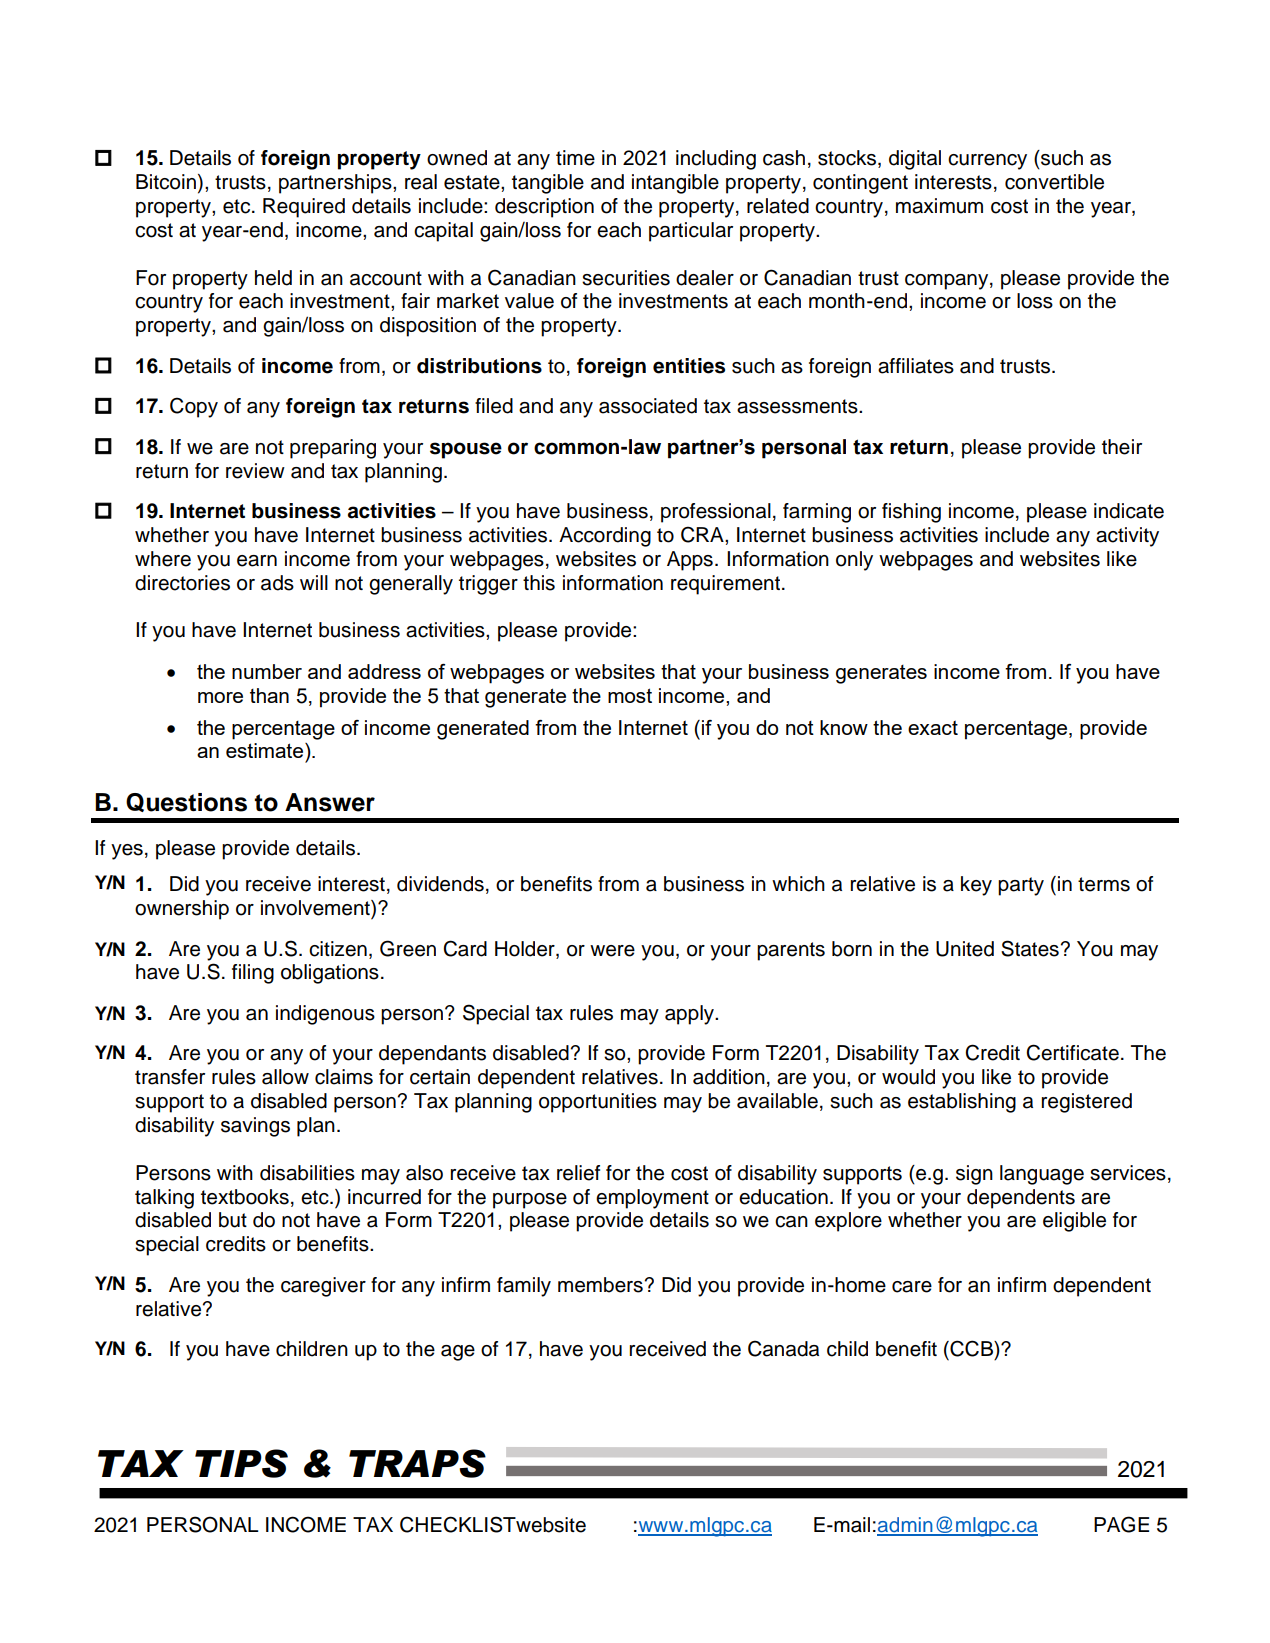  What do you see at coordinates (1054, 182) in the image?
I see `convertible` at bounding box center [1054, 182].
